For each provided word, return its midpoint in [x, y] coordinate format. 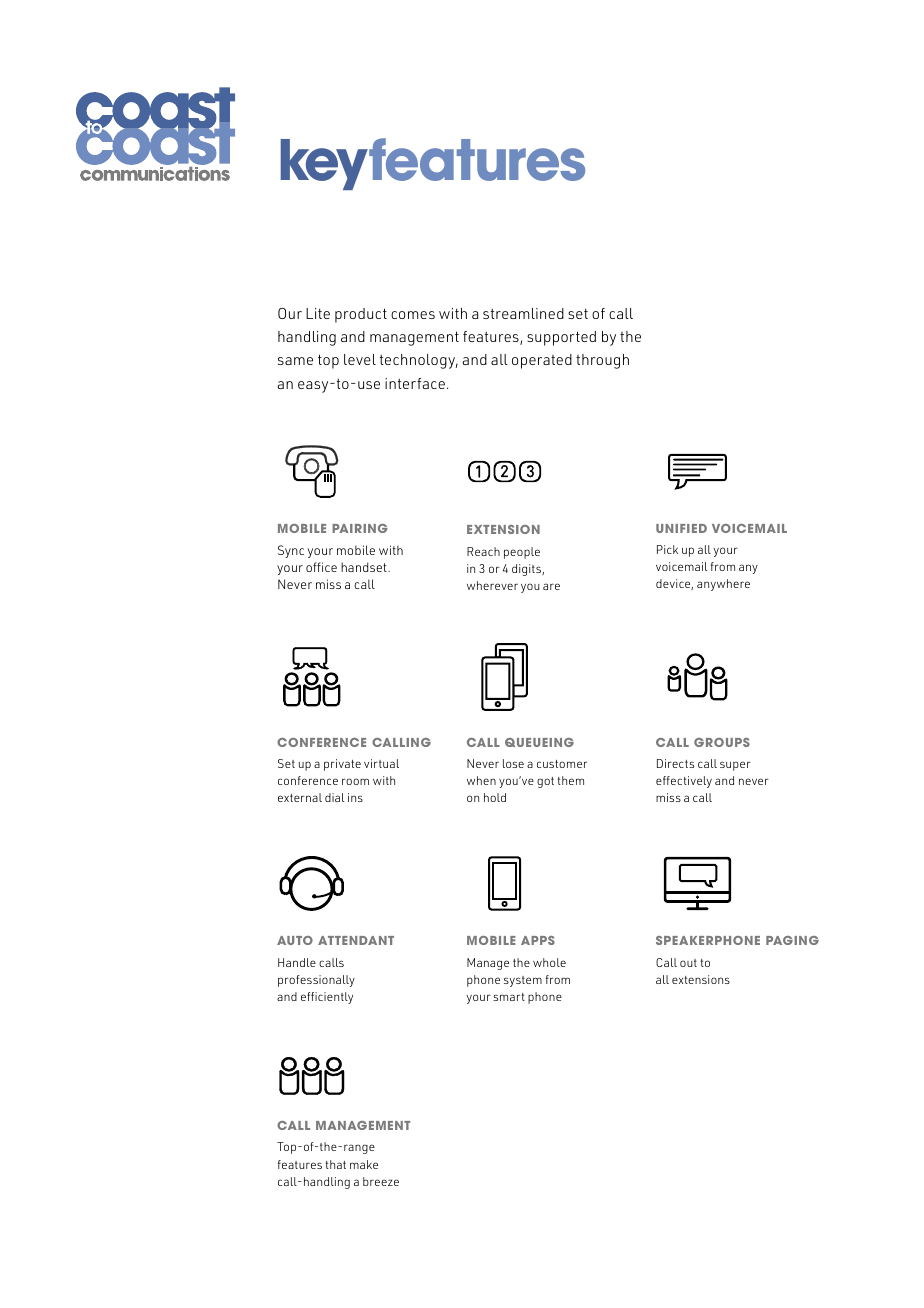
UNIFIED [681, 528]
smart [509, 997]
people [522, 553]
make [364, 1164]
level [360, 359]
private [342, 765]
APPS [538, 940]
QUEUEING [539, 742]
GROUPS [722, 742]
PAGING [792, 940]
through [602, 361]
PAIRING [360, 528]
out [688, 963]
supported [561, 338]
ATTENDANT [356, 940]
